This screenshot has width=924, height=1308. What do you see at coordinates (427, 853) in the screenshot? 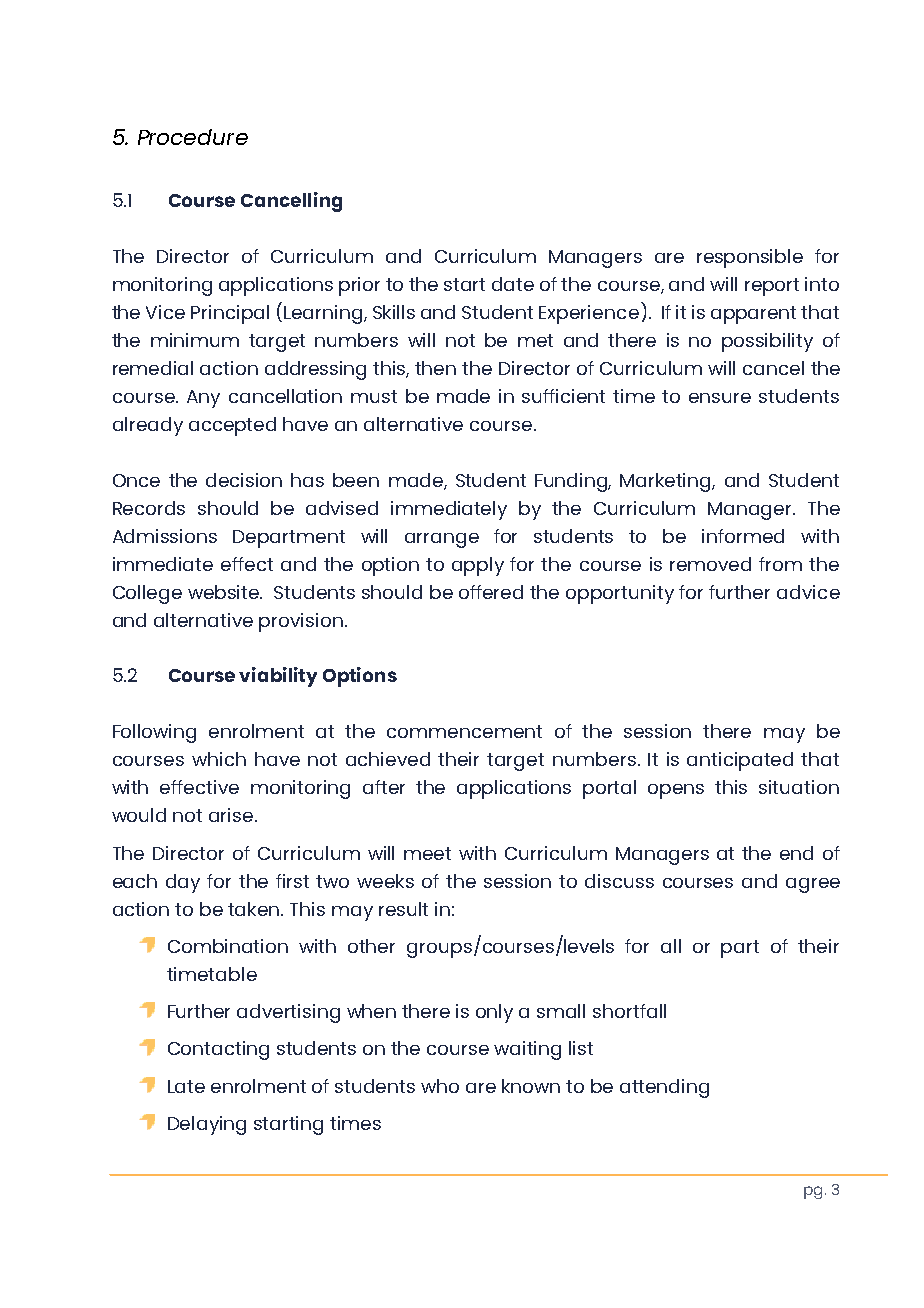
I see `meet` at bounding box center [427, 853].
